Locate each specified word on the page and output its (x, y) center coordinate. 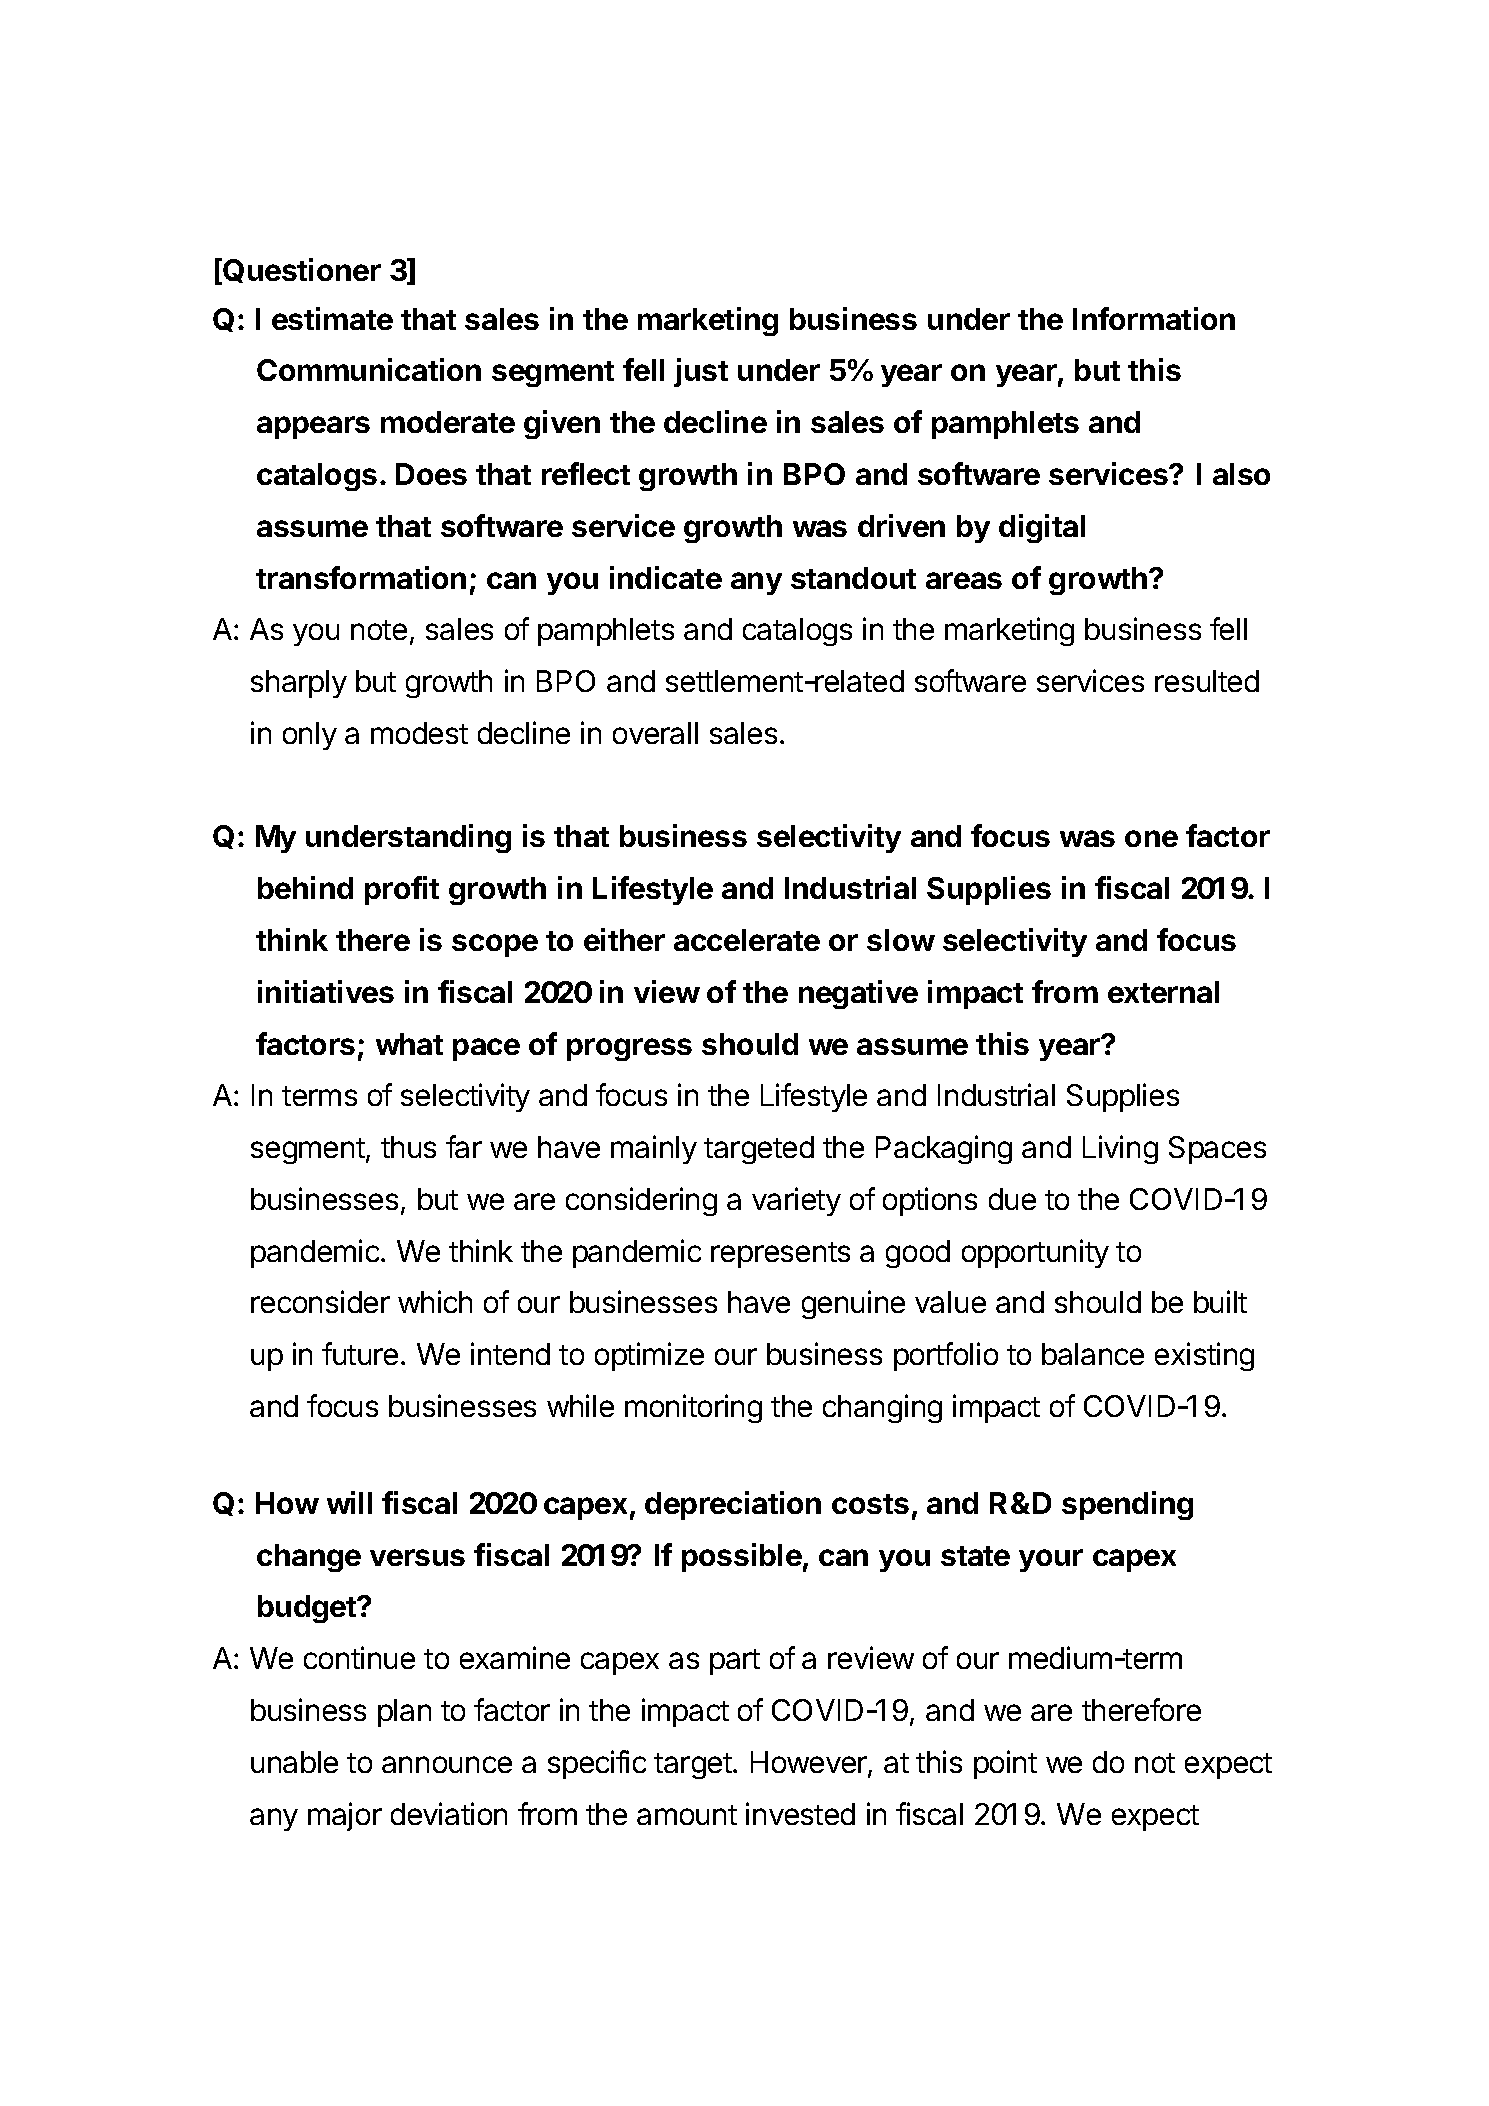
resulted (1207, 681)
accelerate (747, 940)
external (1163, 992)
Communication (369, 369)
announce (447, 1764)
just (701, 372)
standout (853, 578)
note (379, 630)
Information (1154, 318)
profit (402, 890)
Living (1120, 1149)
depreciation (733, 1505)
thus (408, 1147)
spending (1127, 1505)
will (349, 1502)
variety (796, 1201)
